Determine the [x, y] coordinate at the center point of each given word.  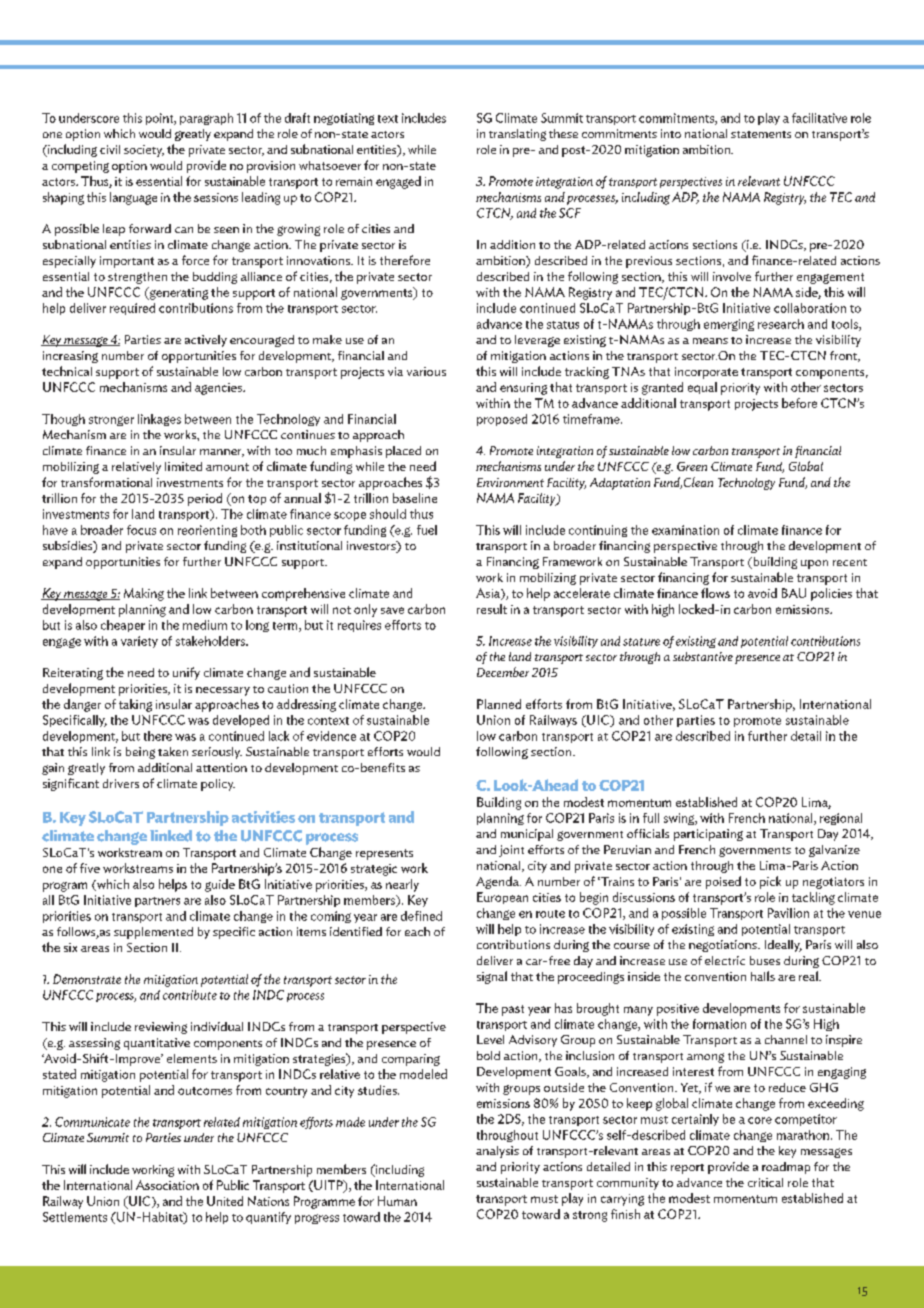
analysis [497, 1152]
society [144, 151]
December [503, 672]
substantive [703, 656]
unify [186, 673]
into [671, 133]
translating [517, 135]
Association [167, 1185]
